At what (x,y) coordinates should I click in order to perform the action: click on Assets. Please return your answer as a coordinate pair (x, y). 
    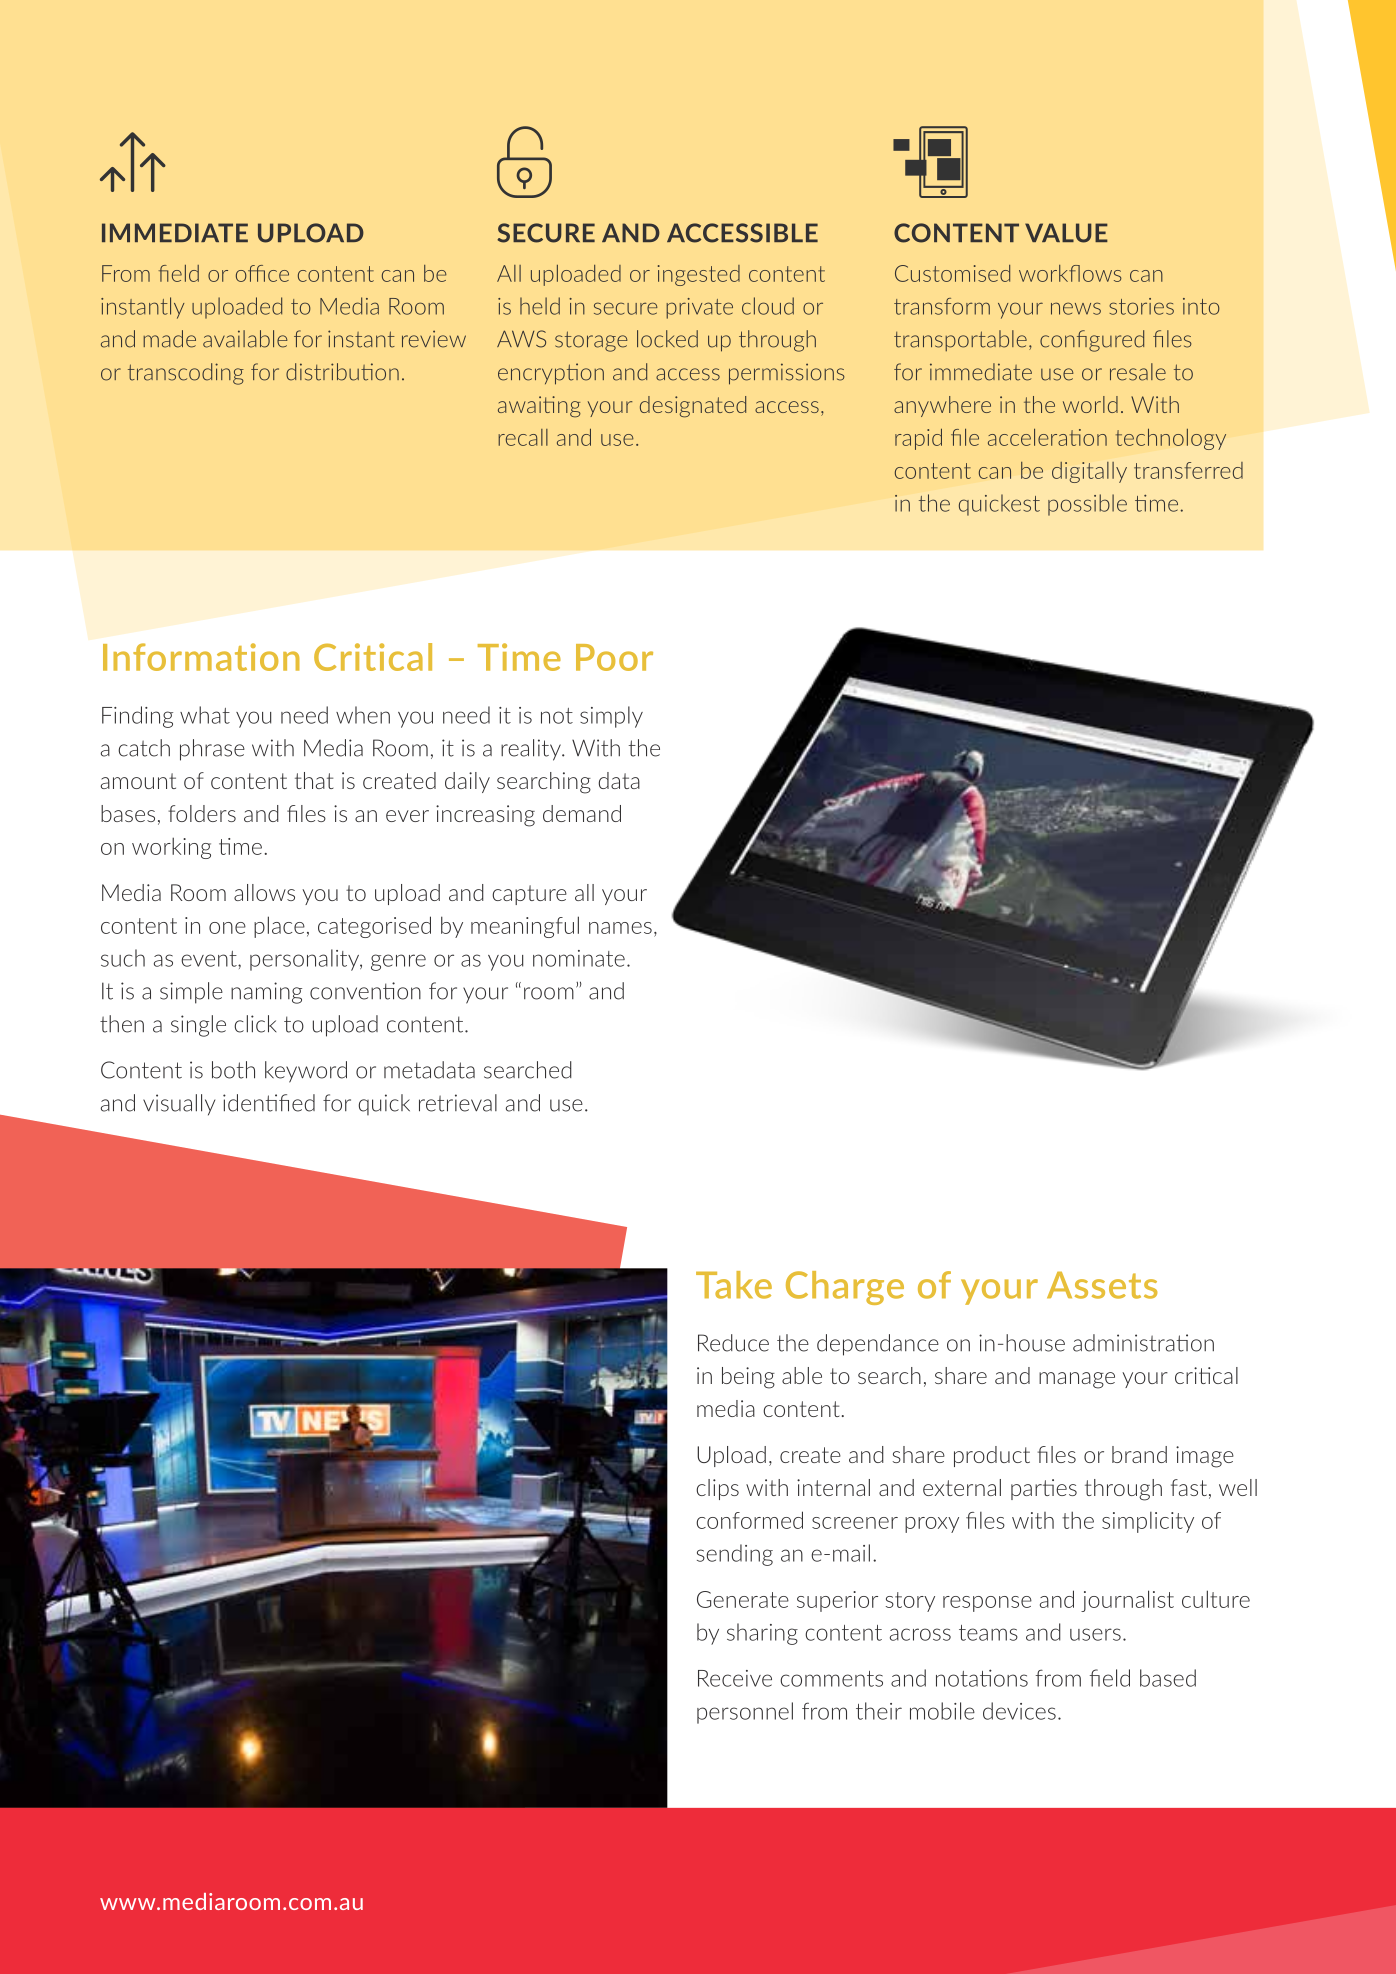
    Looking at the image, I should click on (1102, 1285).
